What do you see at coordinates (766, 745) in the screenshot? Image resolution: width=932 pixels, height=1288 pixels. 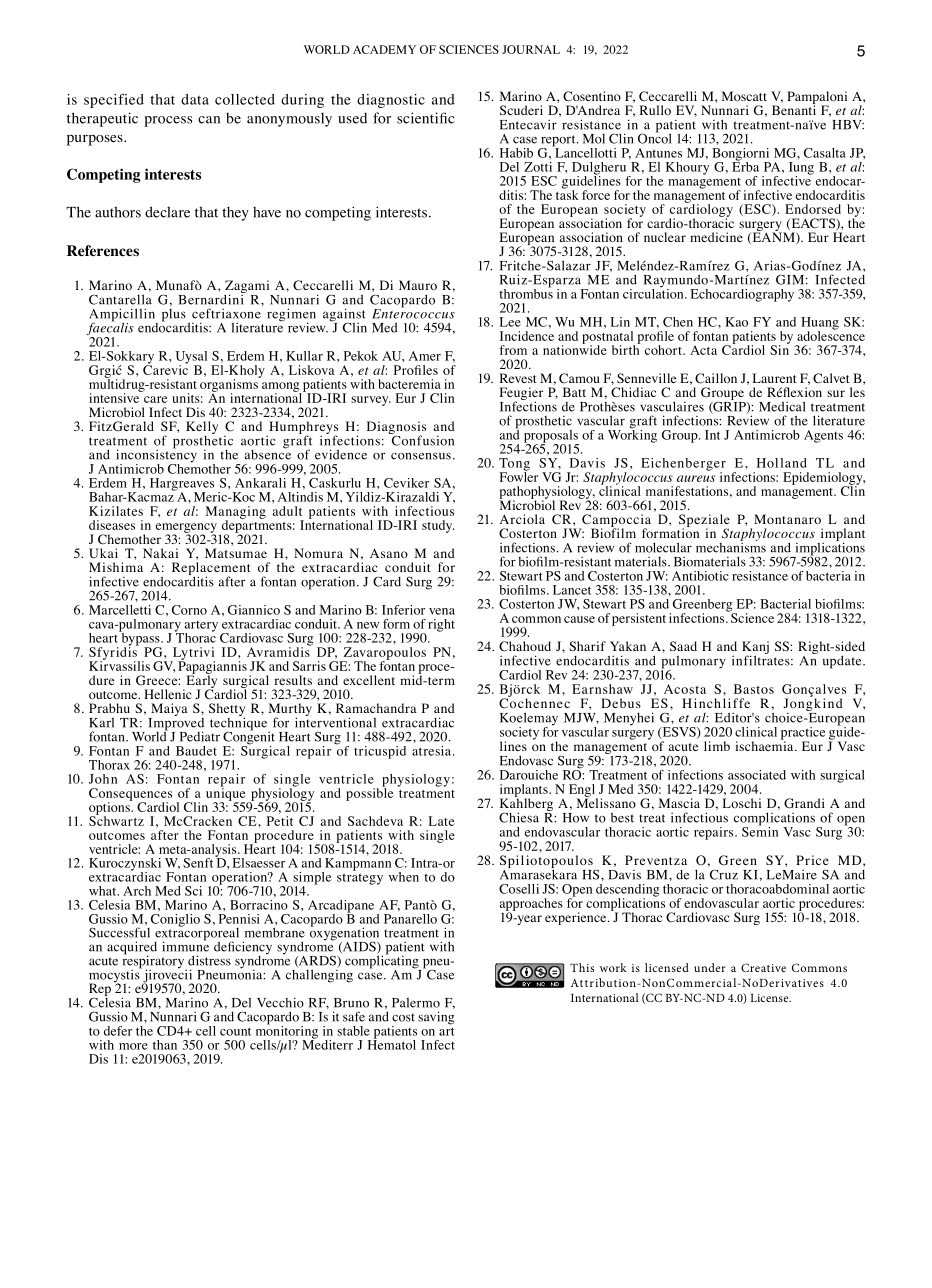 I see `ischaemia` at bounding box center [766, 745].
